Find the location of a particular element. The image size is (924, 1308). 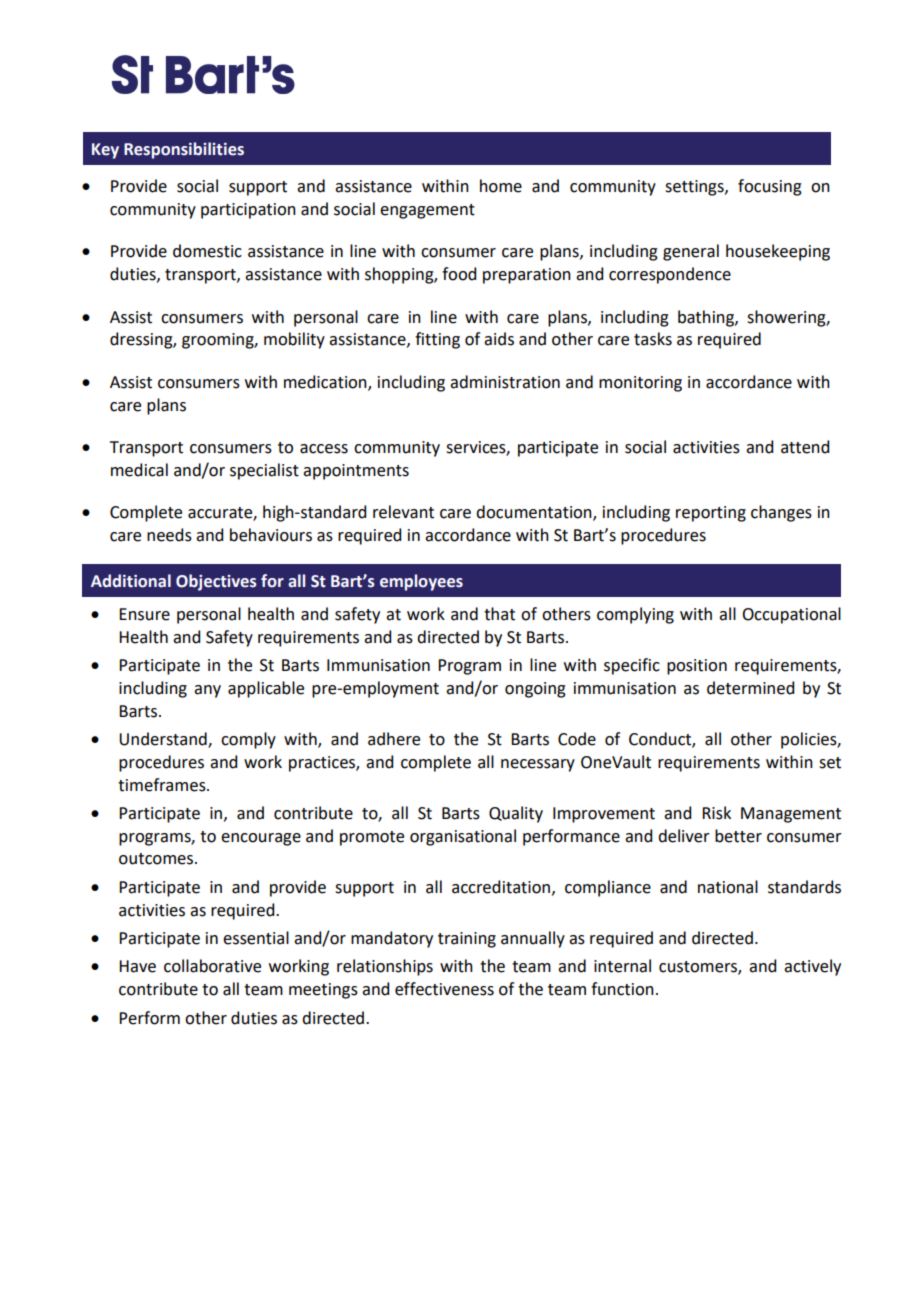

home is located at coordinates (501, 186).
